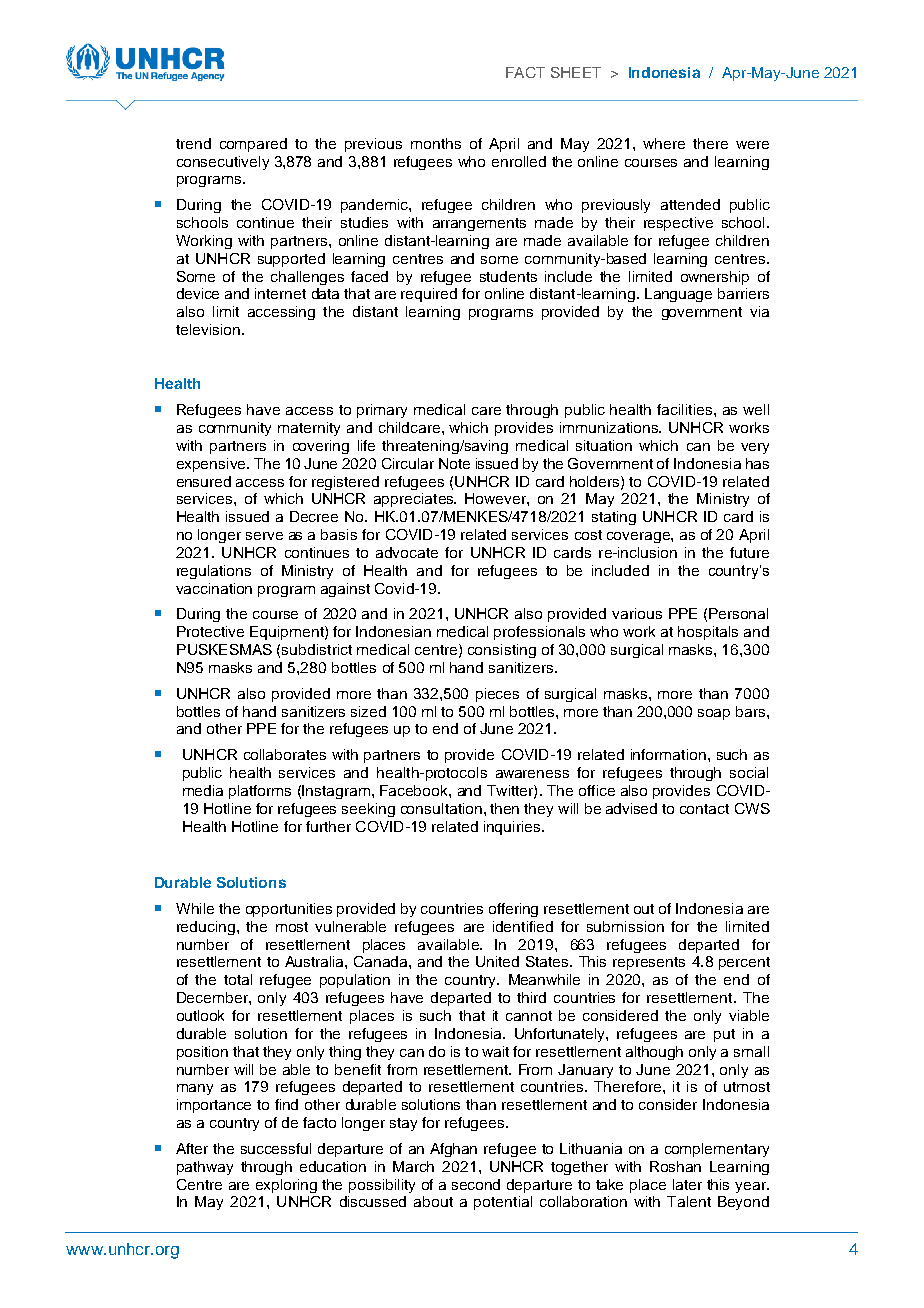 The height and width of the screenshot is (1308, 924). I want to click on months, so click(436, 143).
